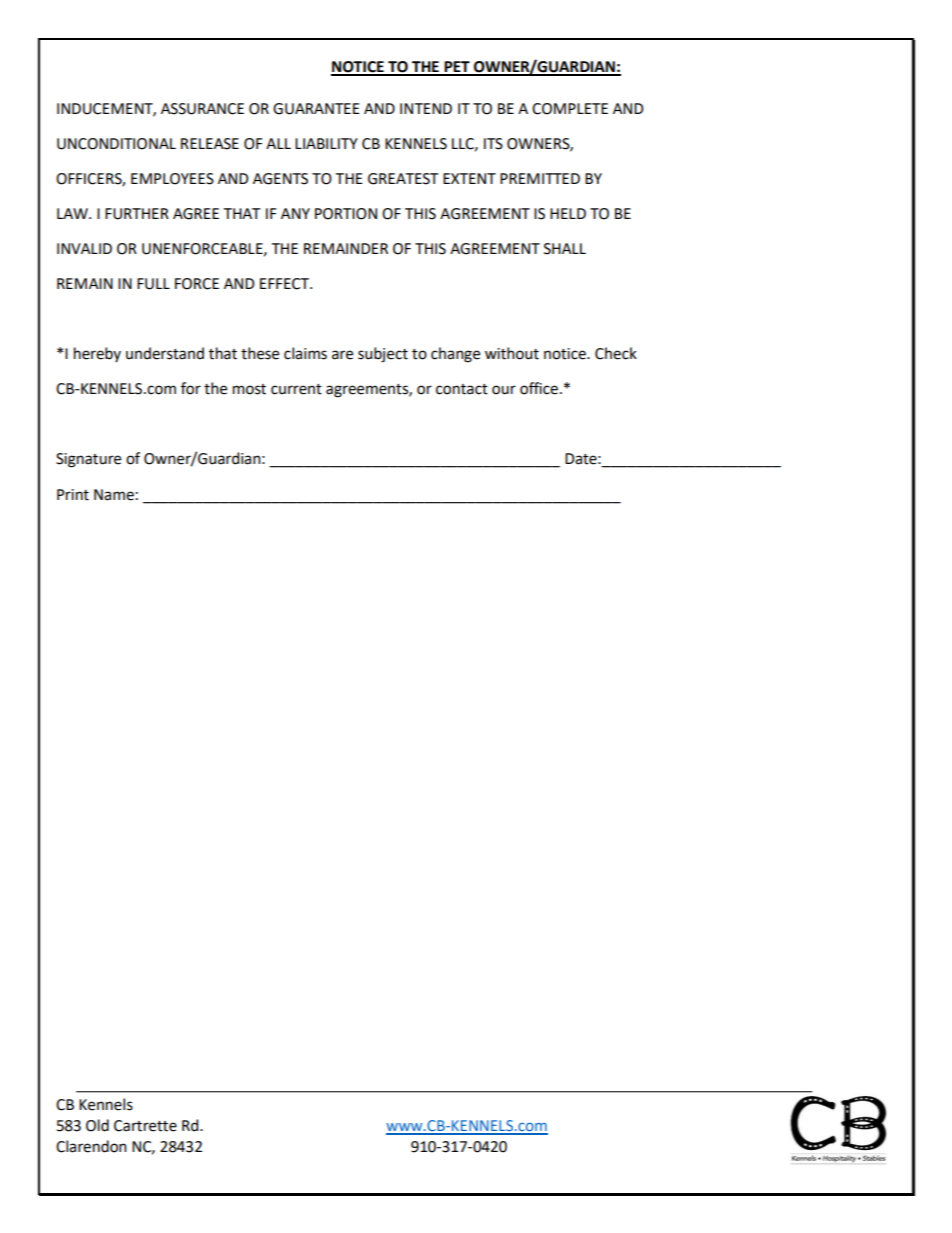 The image size is (952, 1233). Describe the element at coordinates (114, 495) in the screenshot. I see `Name` at that location.
